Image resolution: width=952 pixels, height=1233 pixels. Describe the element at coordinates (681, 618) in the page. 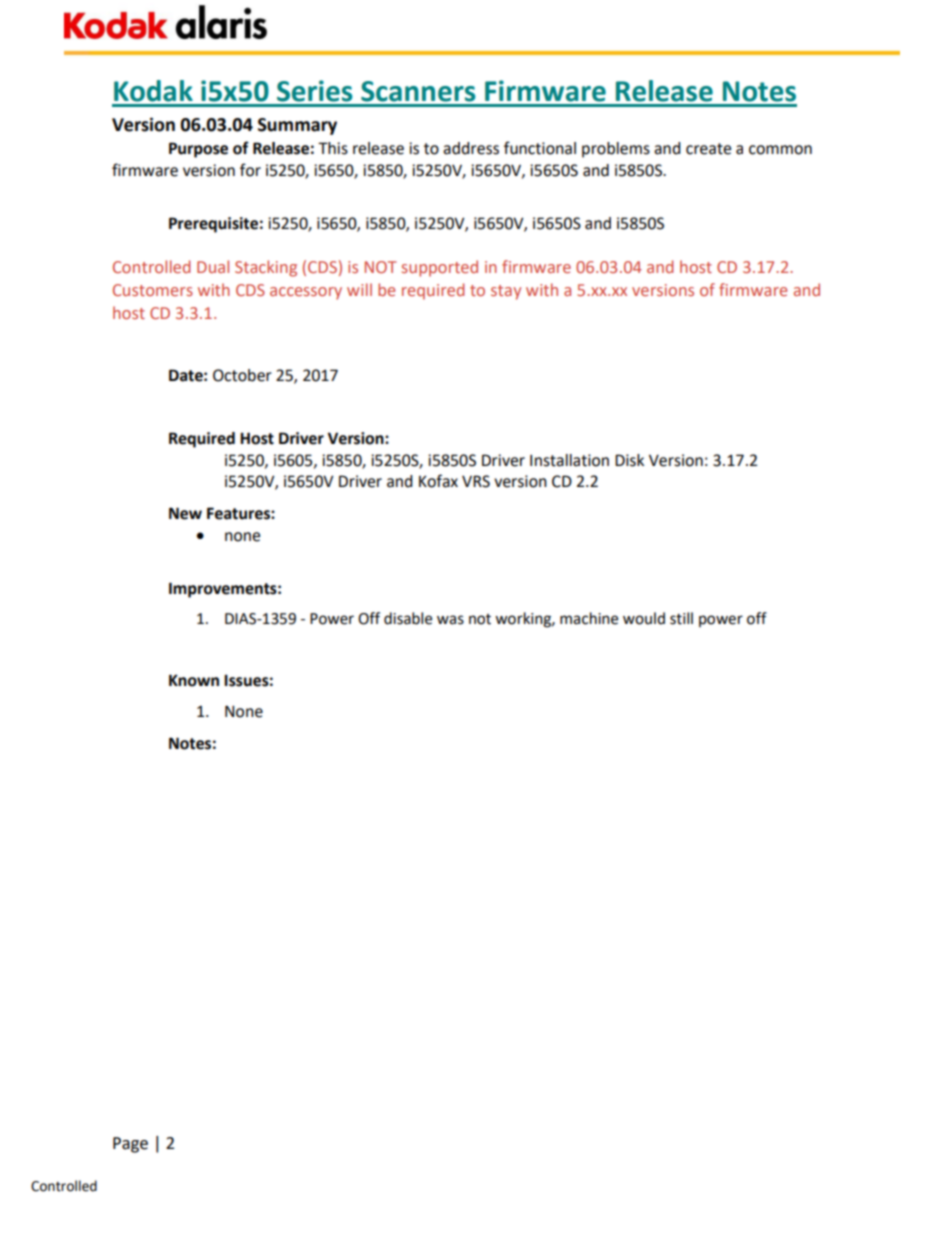

I see `still` at that location.
